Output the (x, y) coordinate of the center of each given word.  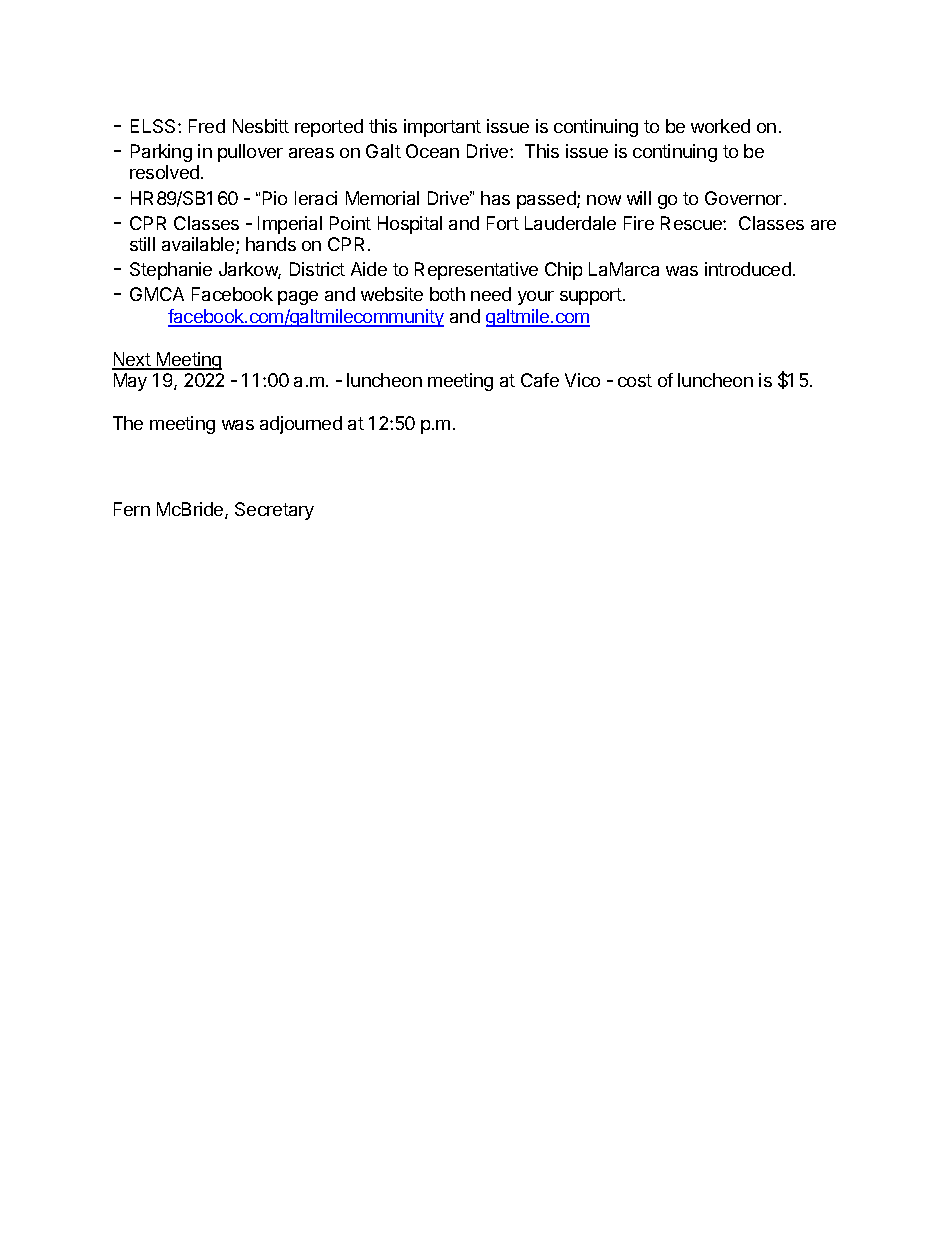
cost (635, 380)
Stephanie (171, 271)
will (639, 198)
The (128, 423)
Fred (207, 126)
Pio (275, 198)
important (442, 128)
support (591, 296)
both (447, 294)
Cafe (540, 380)
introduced (748, 269)
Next (132, 360)
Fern (132, 509)
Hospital (410, 225)
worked (720, 126)
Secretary (274, 511)
